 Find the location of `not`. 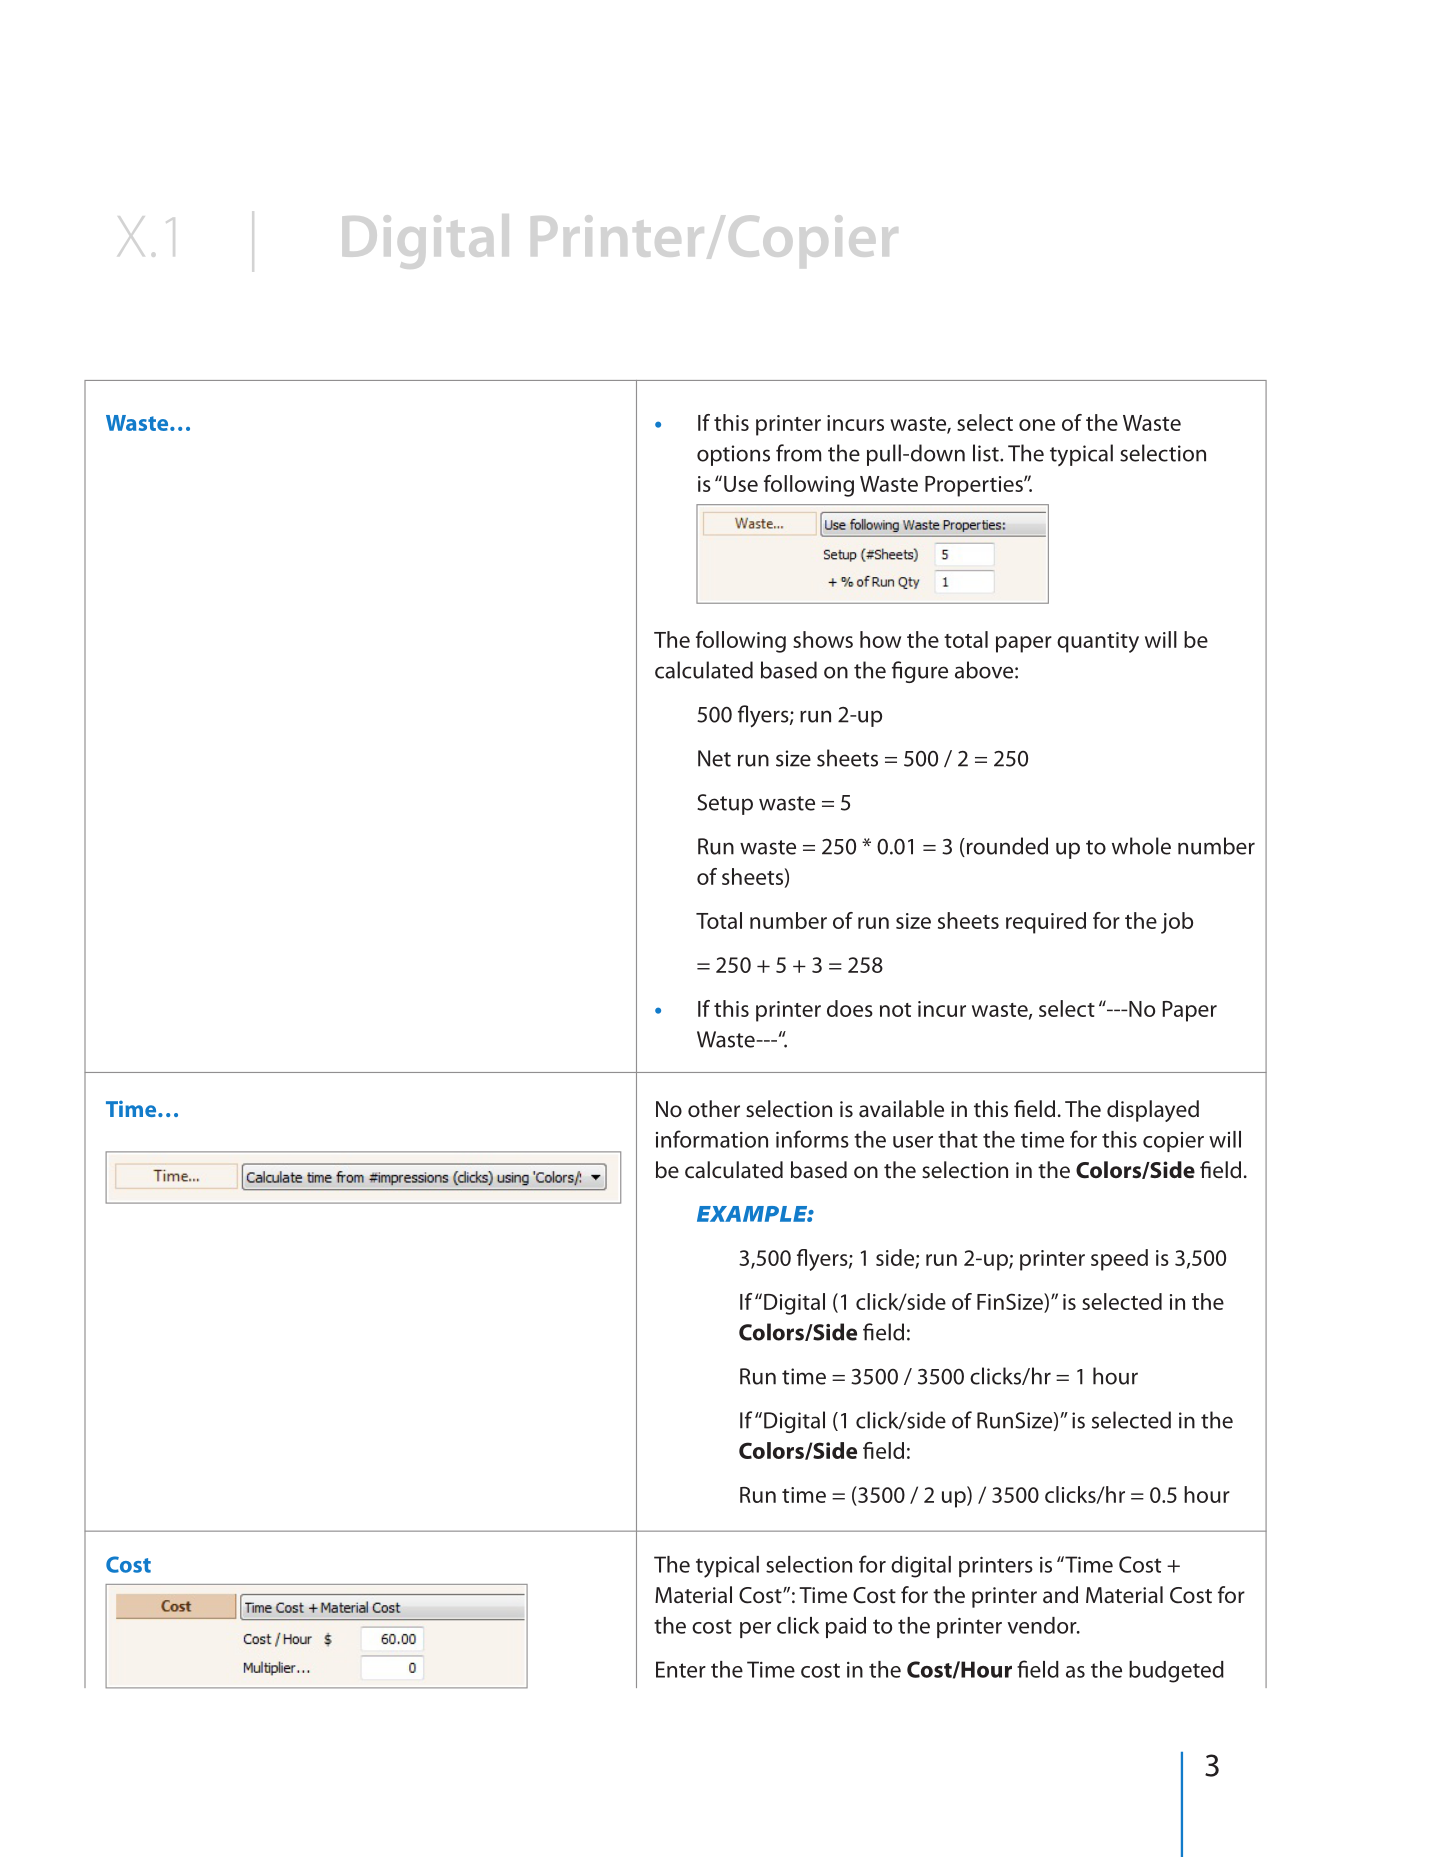

not is located at coordinates (895, 1010).
